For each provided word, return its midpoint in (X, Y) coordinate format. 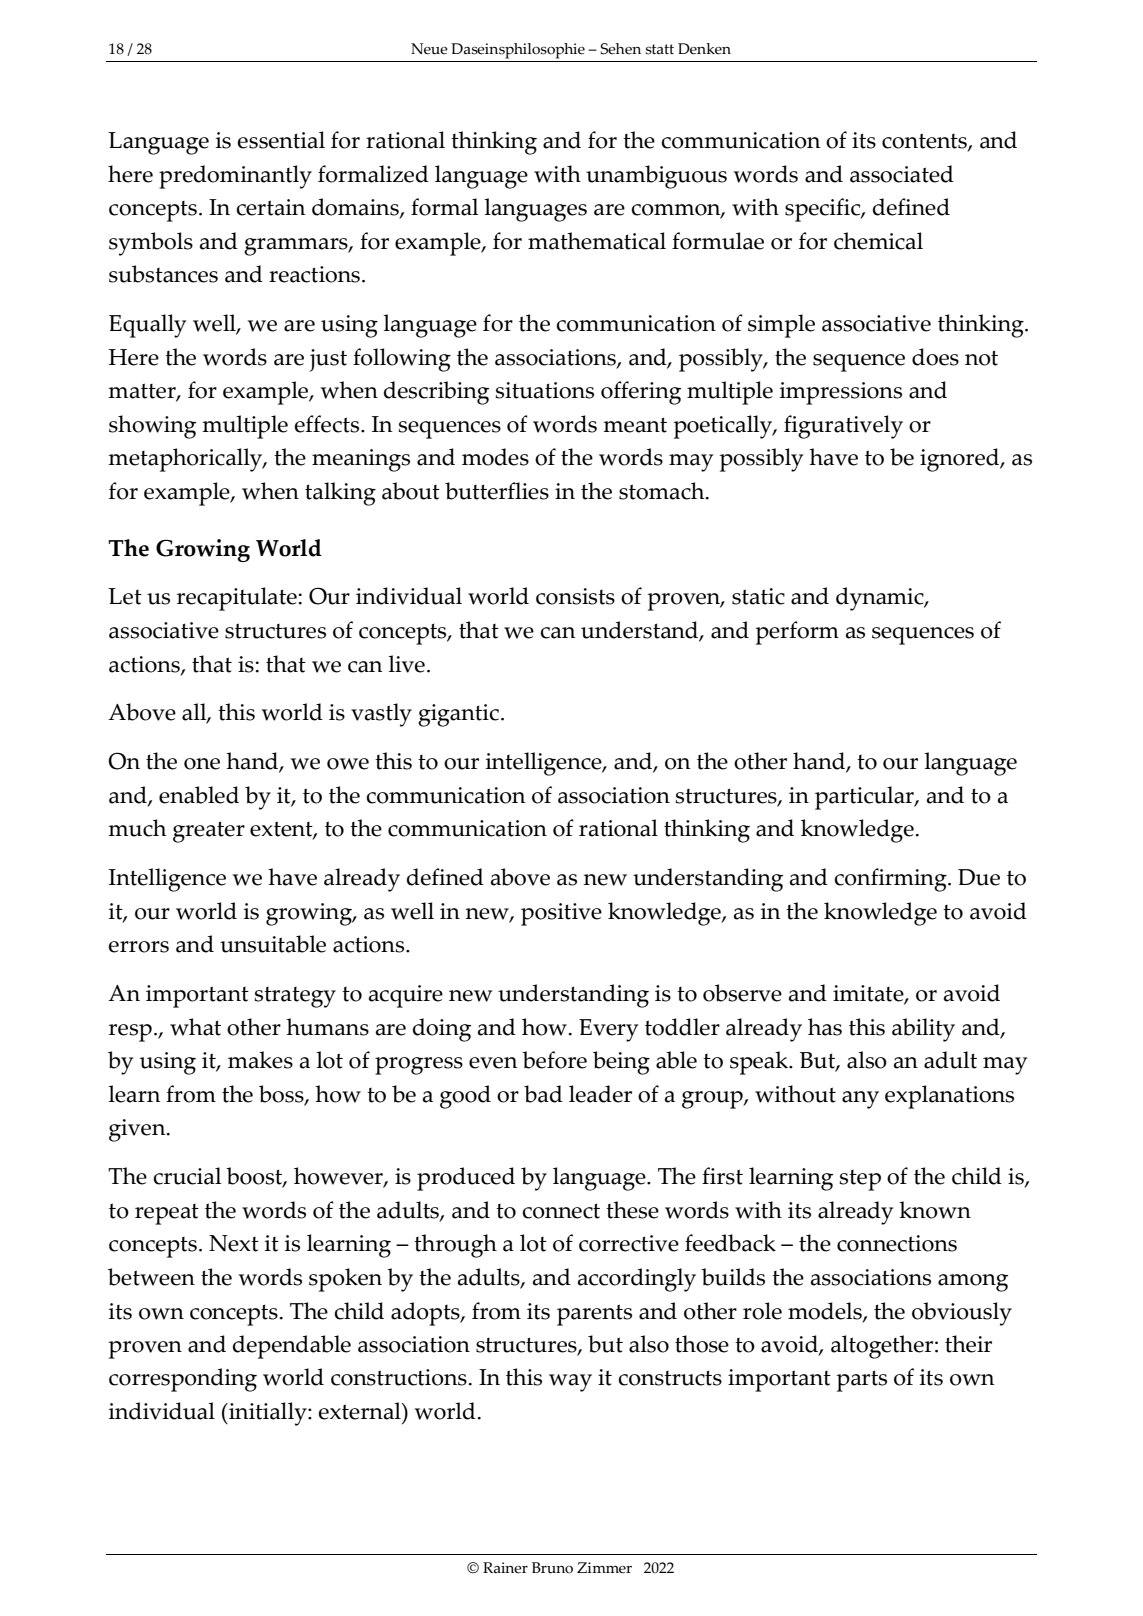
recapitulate (237, 599)
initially (268, 1414)
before (554, 1060)
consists (575, 596)
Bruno (552, 1568)
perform (797, 633)
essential (281, 140)
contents (925, 142)
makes (260, 1060)
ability (923, 1030)
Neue (429, 49)
